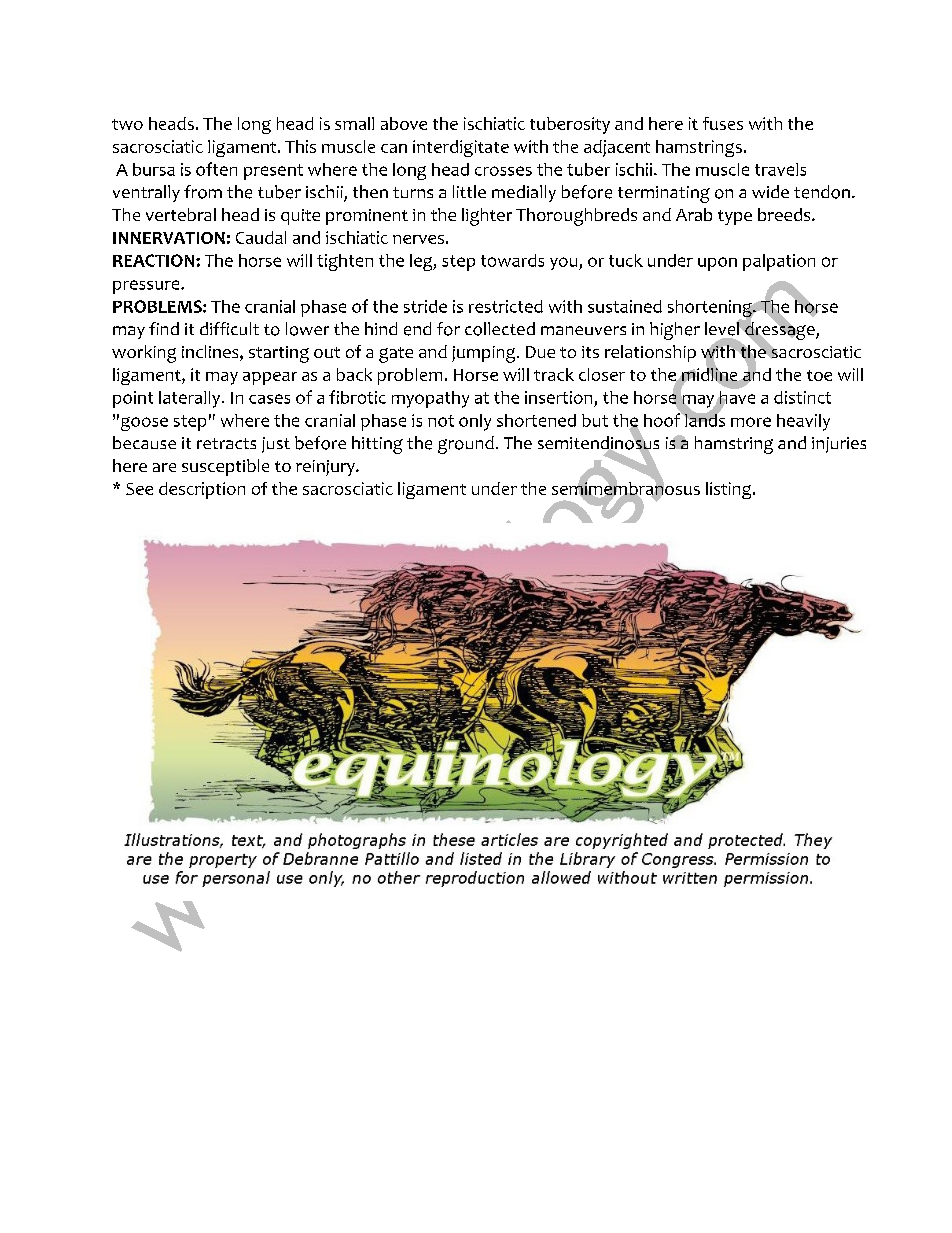 Image resolution: width=952 pixels, height=1233 pixels. Describe the element at coordinates (675, 331) in the document. I see `higher` at that location.
